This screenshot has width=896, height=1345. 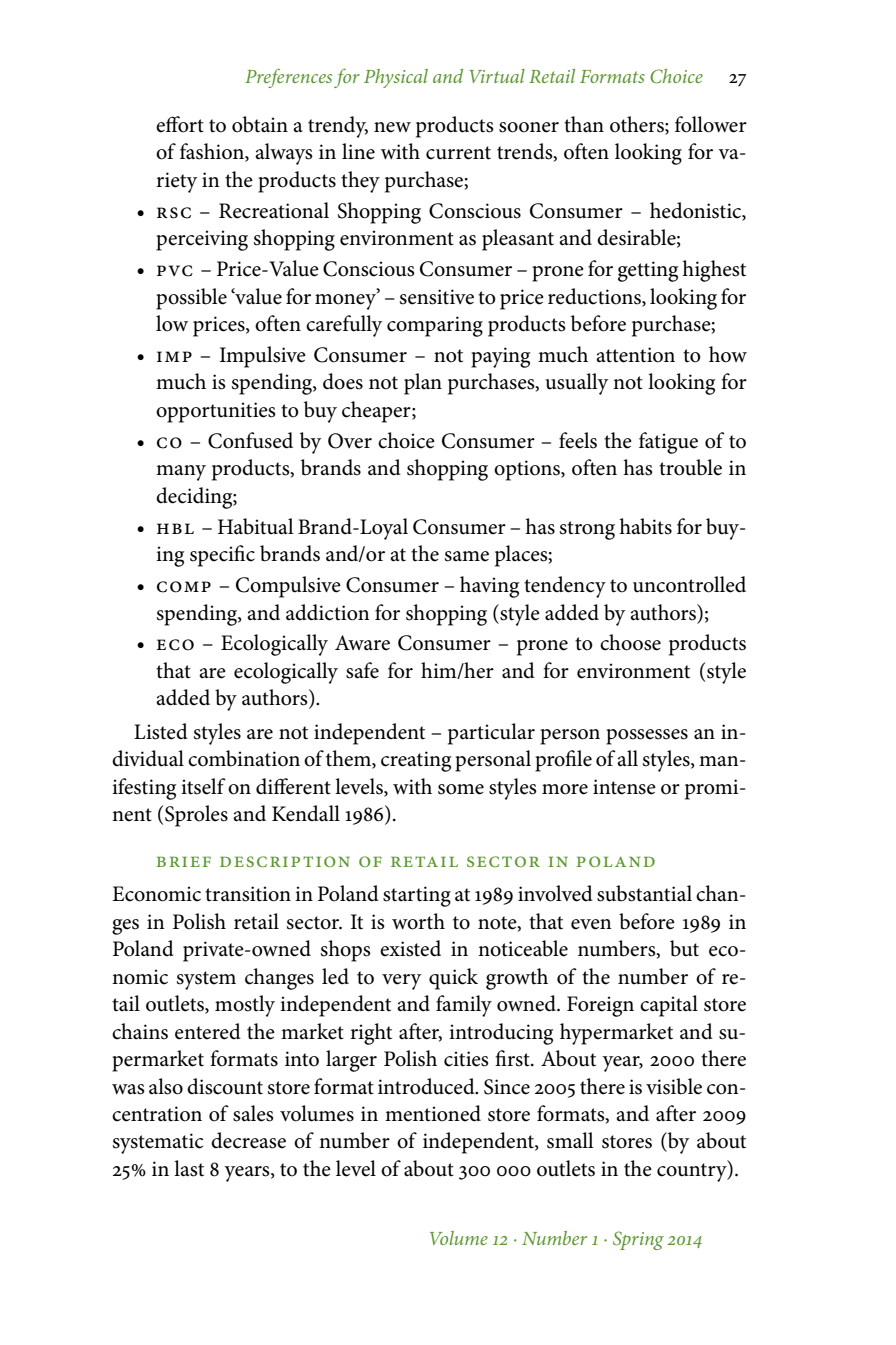 I want to click on worth, so click(x=418, y=921).
